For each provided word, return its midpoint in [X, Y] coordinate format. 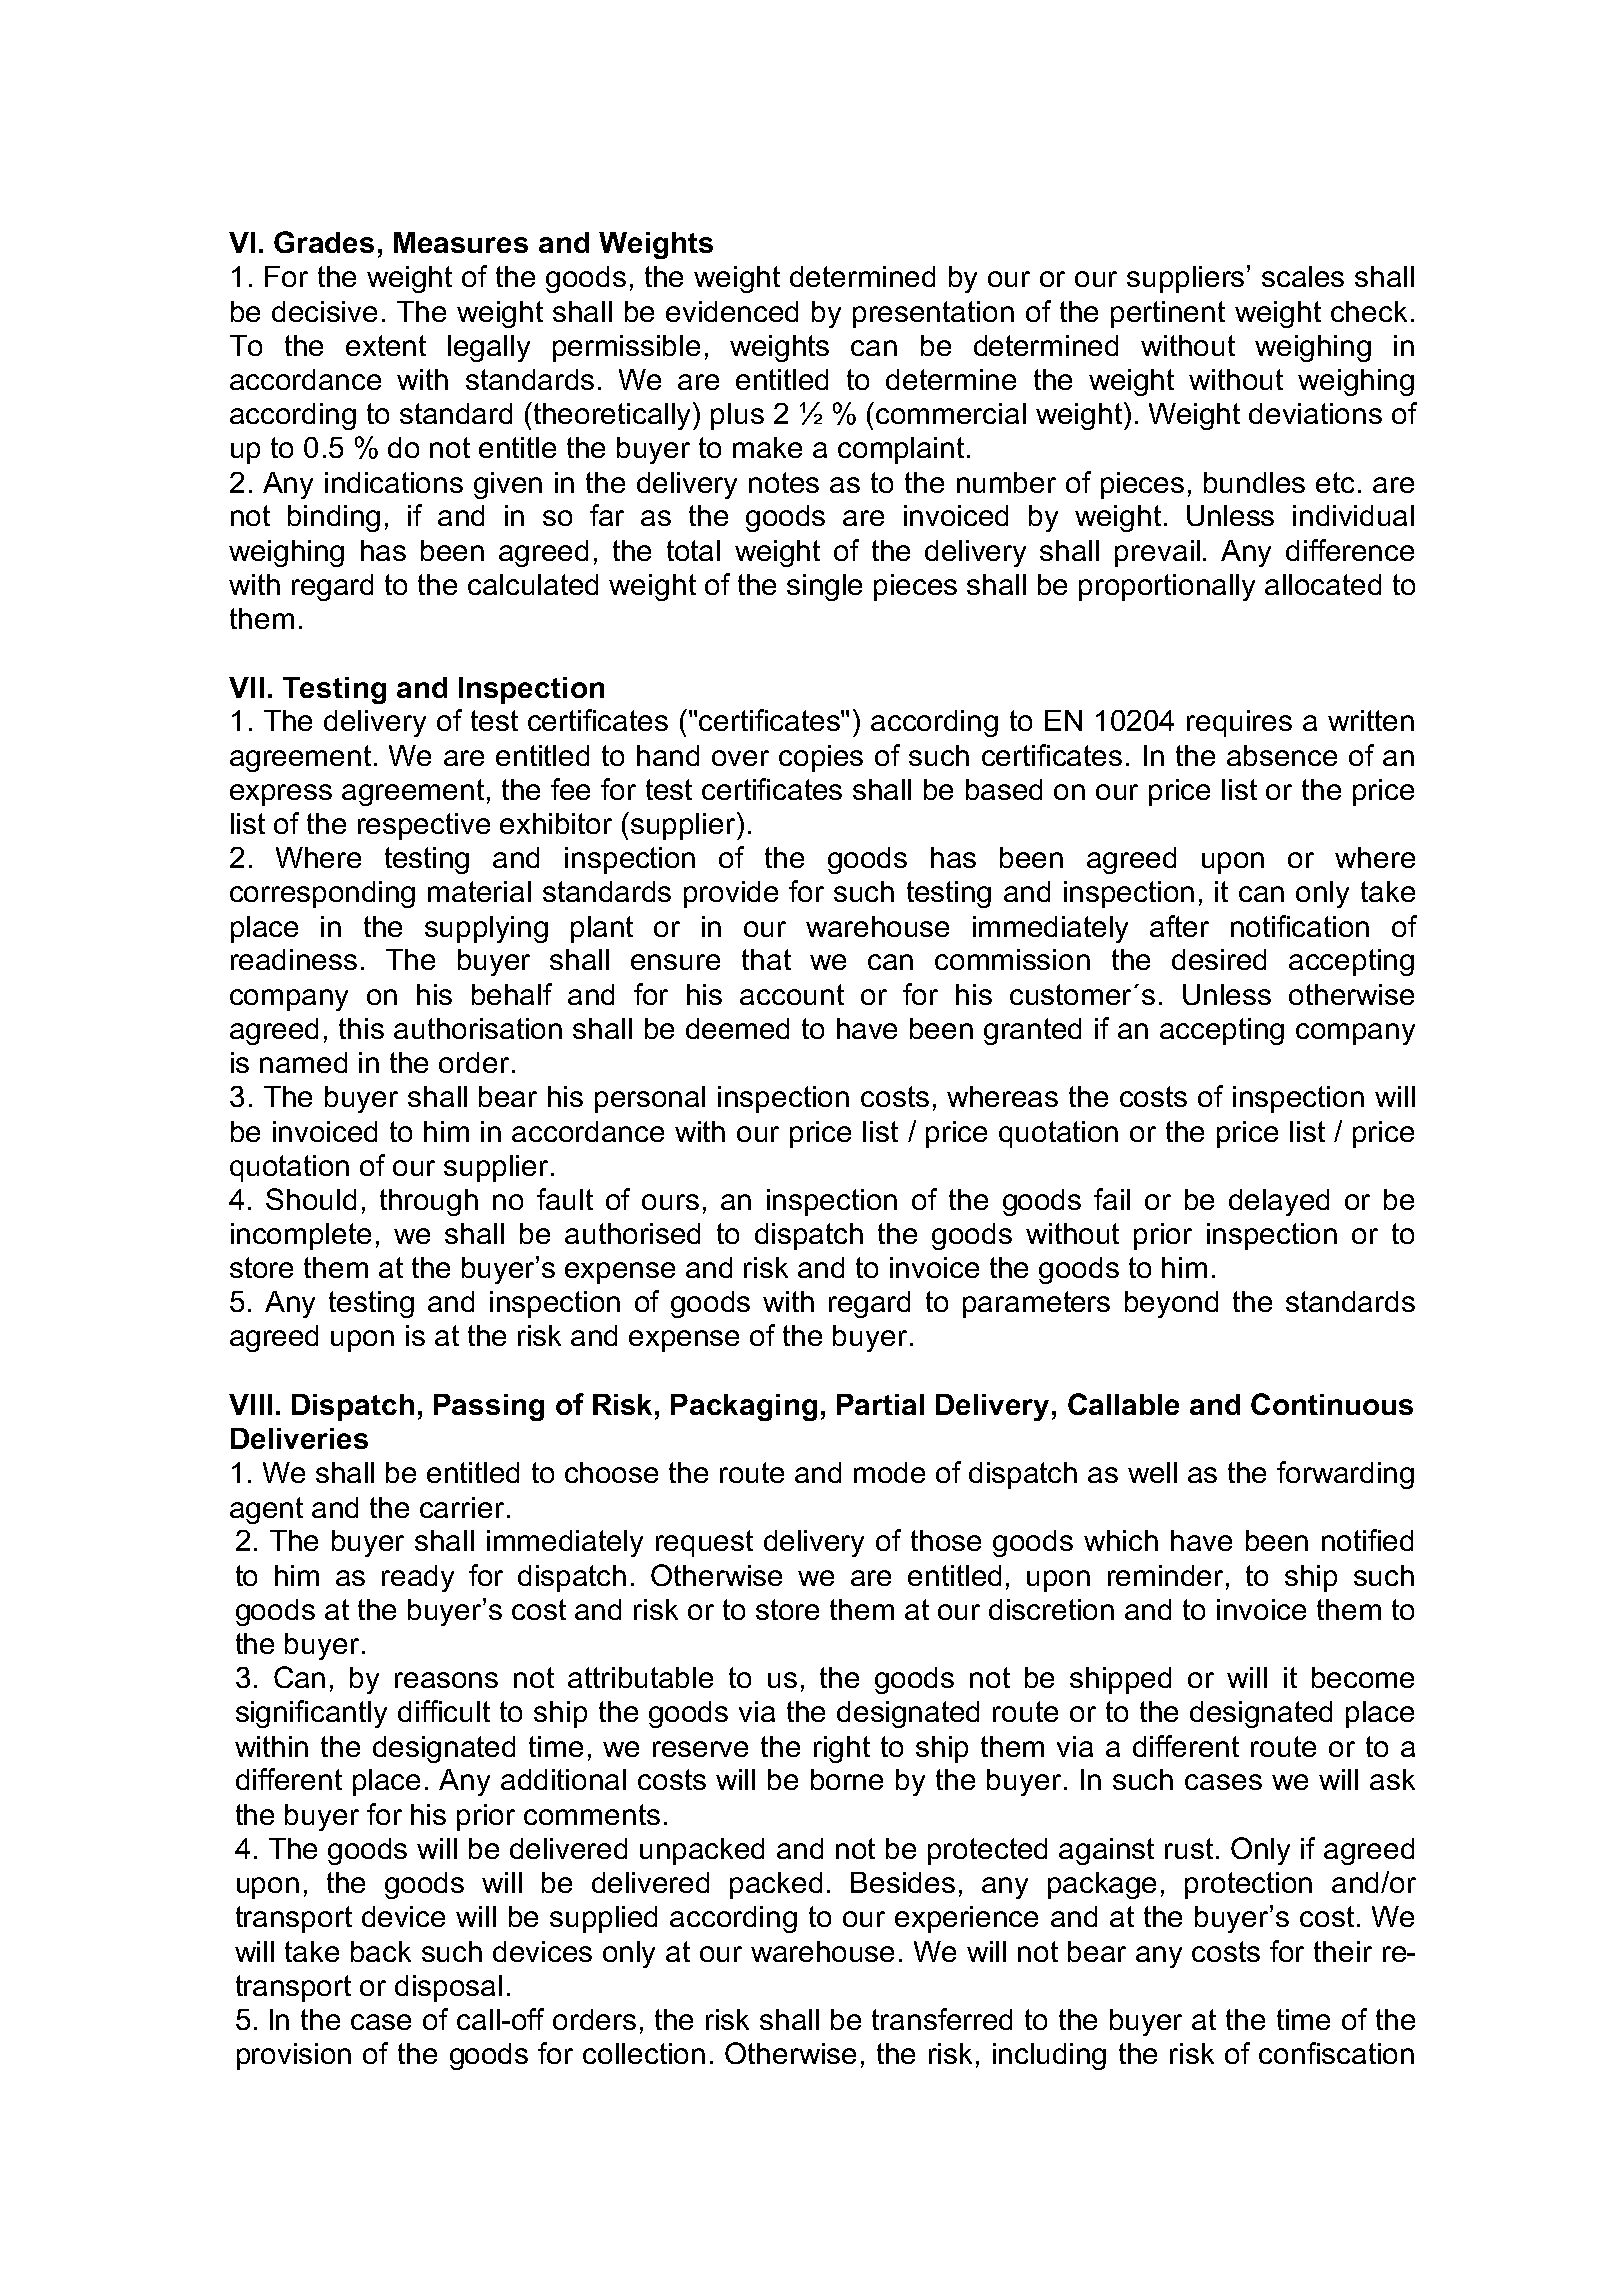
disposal [448, 1988]
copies [821, 758]
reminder [1167, 1575]
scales [1303, 276]
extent [386, 345]
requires [1239, 723]
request [704, 1543]
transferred [942, 2019]
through [429, 1202]
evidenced [732, 311]
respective [424, 826]
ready [418, 1578]
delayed [1279, 1202]
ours [670, 1202]
